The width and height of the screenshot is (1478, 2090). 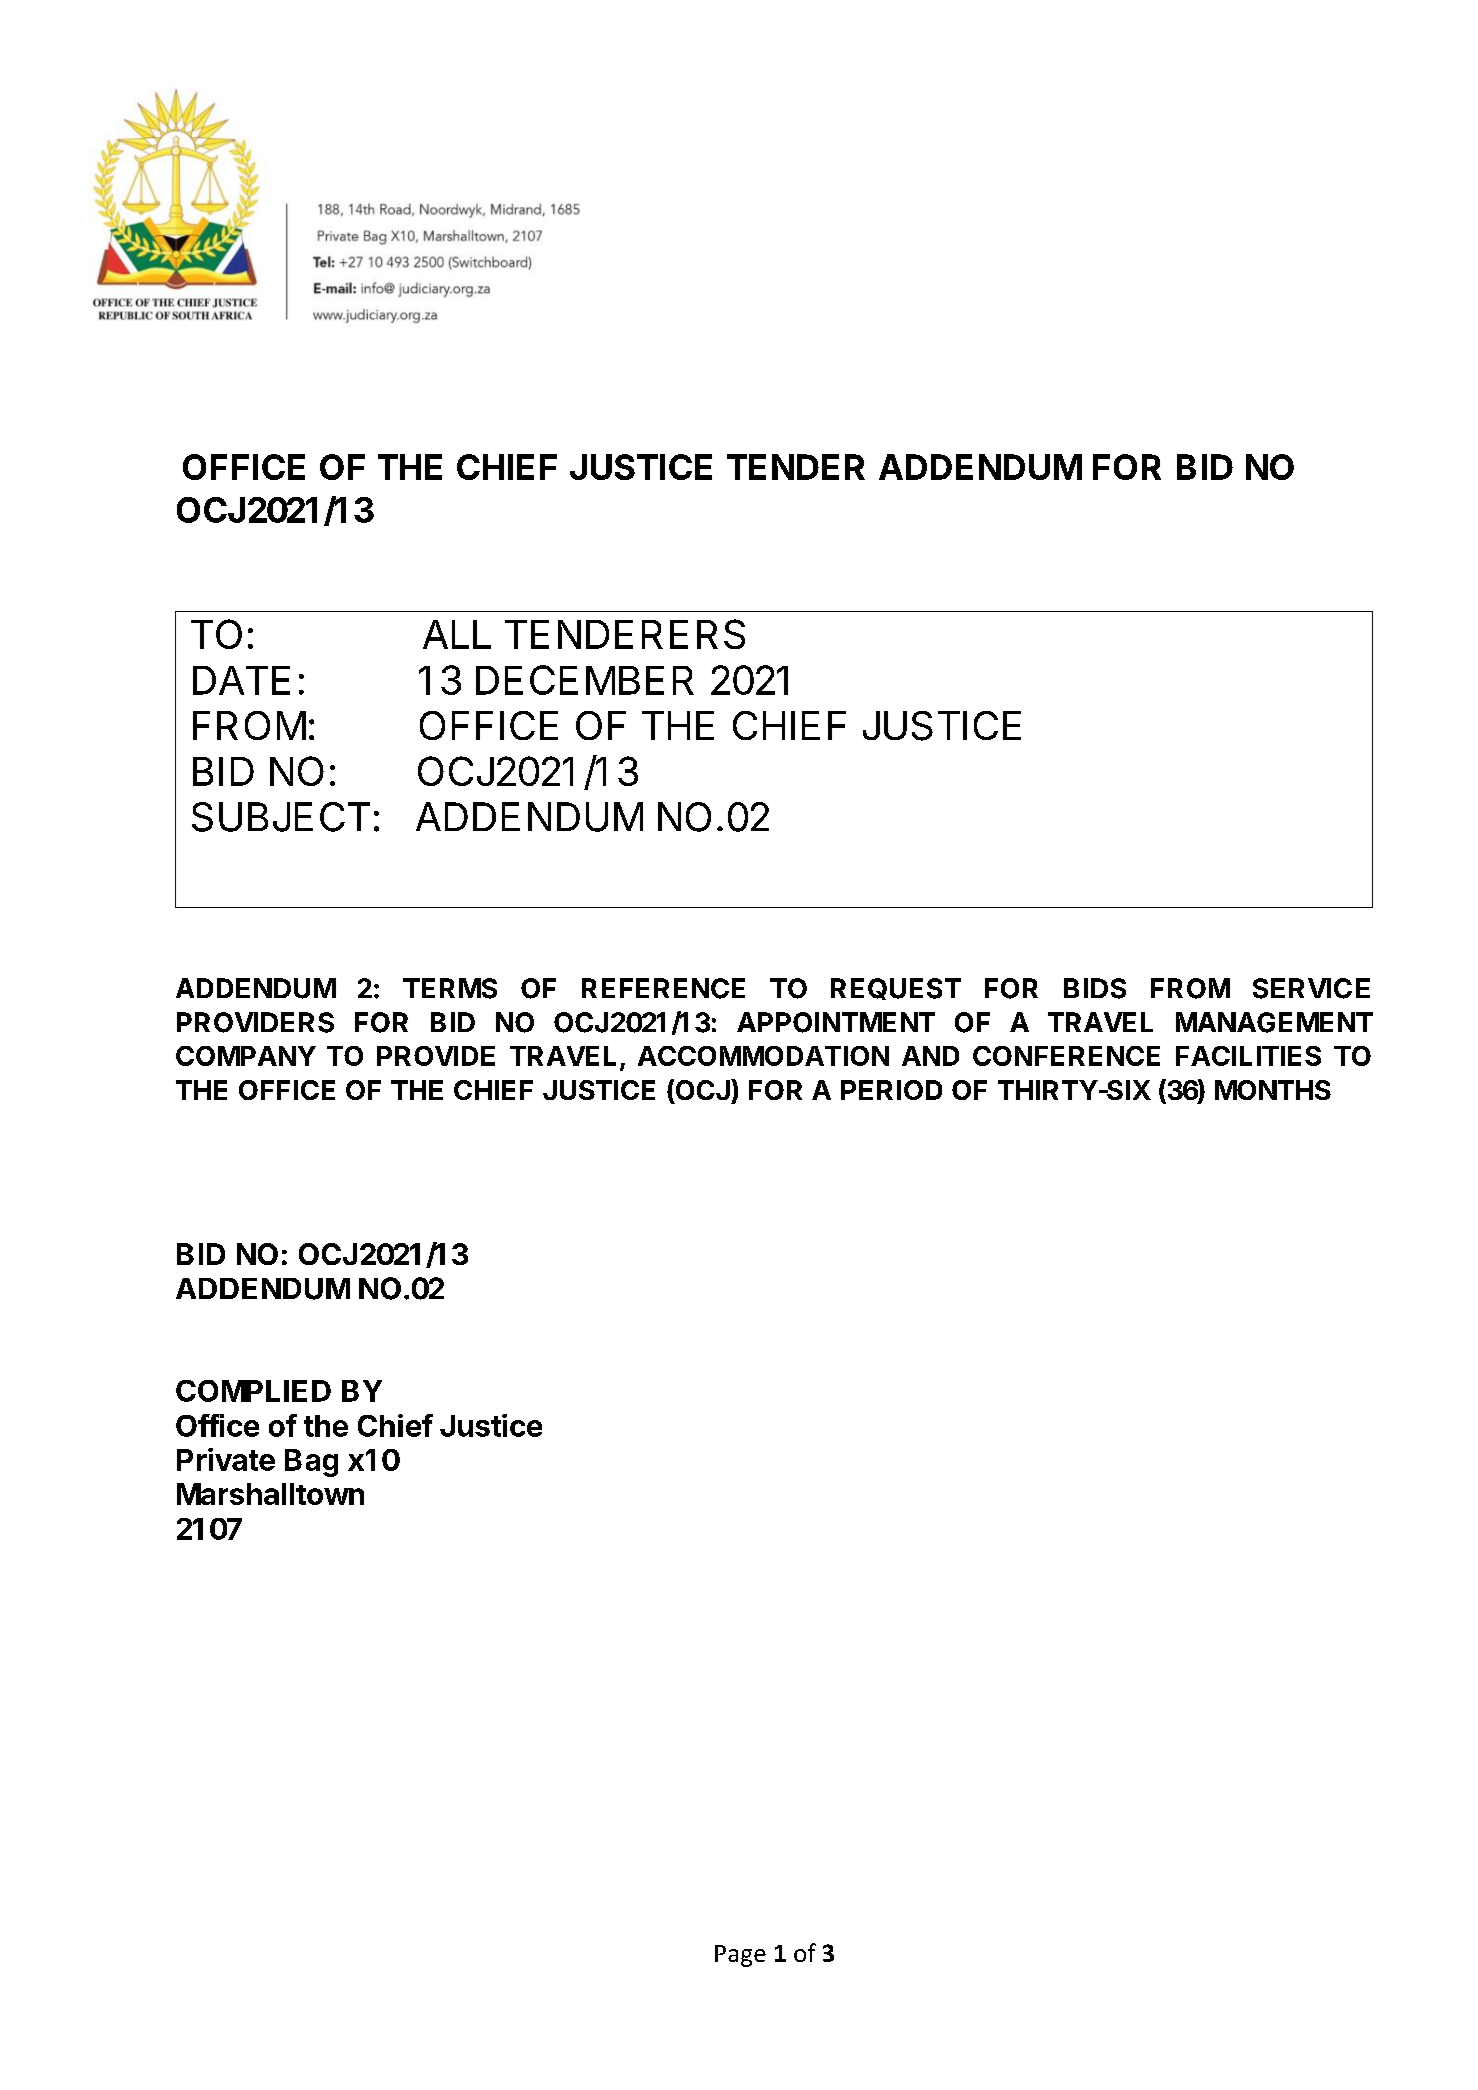 What do you see at coordinates (1248, 1056) in the screenshot?
I see `FACILITIES` at bounding box center [1248, 1056].
